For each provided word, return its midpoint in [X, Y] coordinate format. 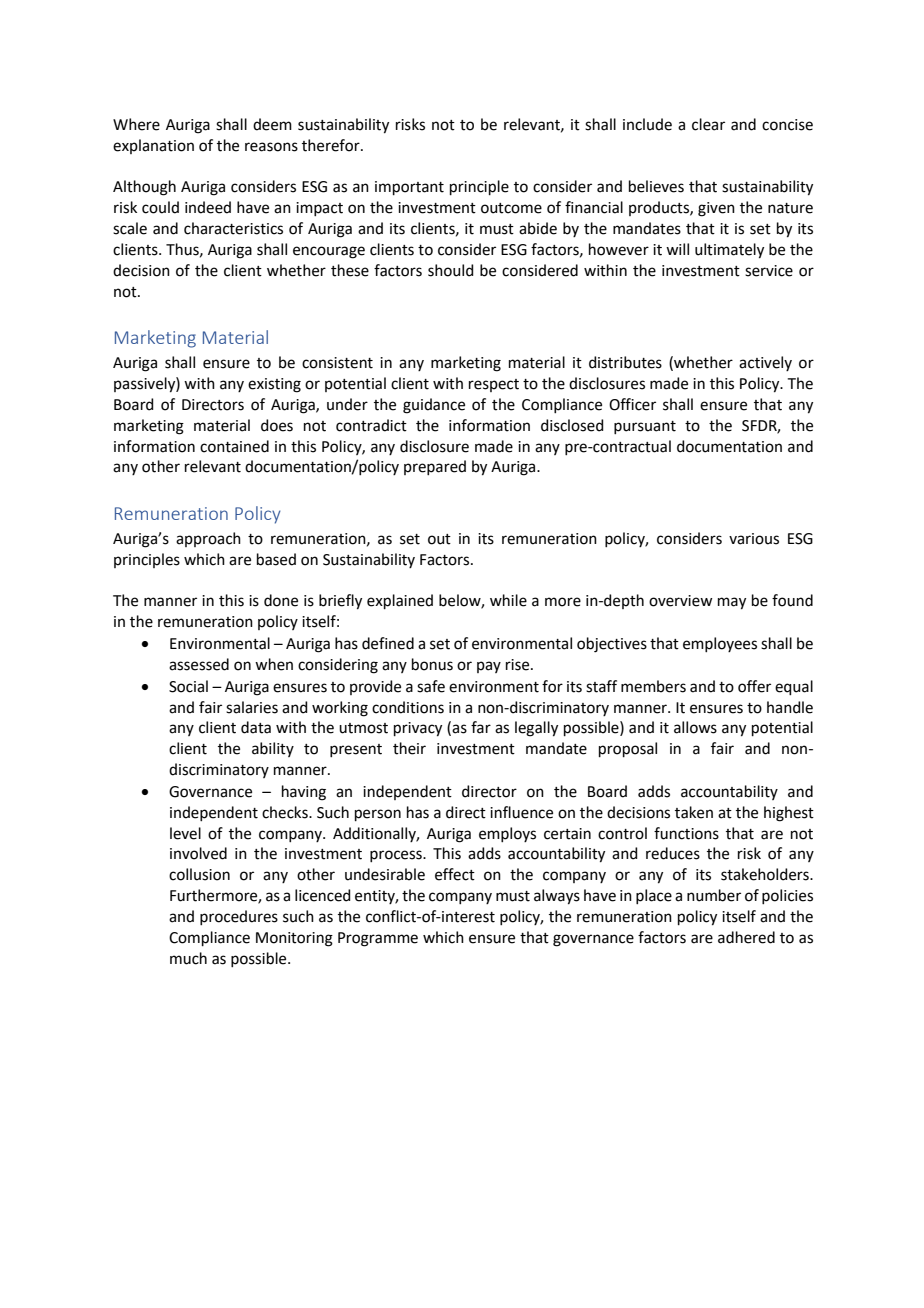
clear [708, 124]
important [409, 188]
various [754, 539]
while [508, 600]
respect [494, 385]
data [256, 727]
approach [208, 539]
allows [695, 727]
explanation [153, 146]
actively [765, 363]
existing [274, 385]
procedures [239, 917]
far [481, 727]
